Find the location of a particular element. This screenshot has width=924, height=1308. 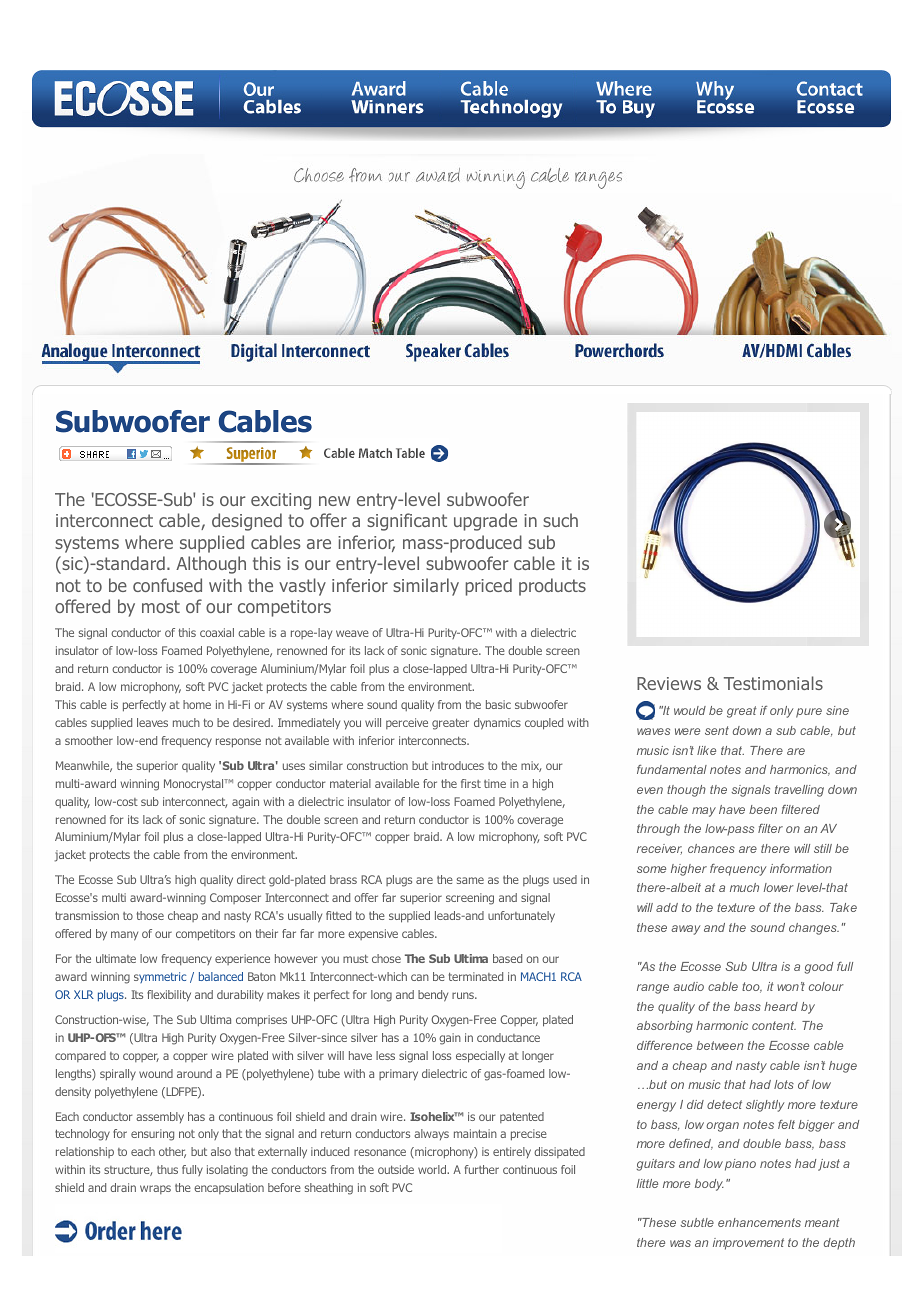

first is located at coordinates (471, 783).
